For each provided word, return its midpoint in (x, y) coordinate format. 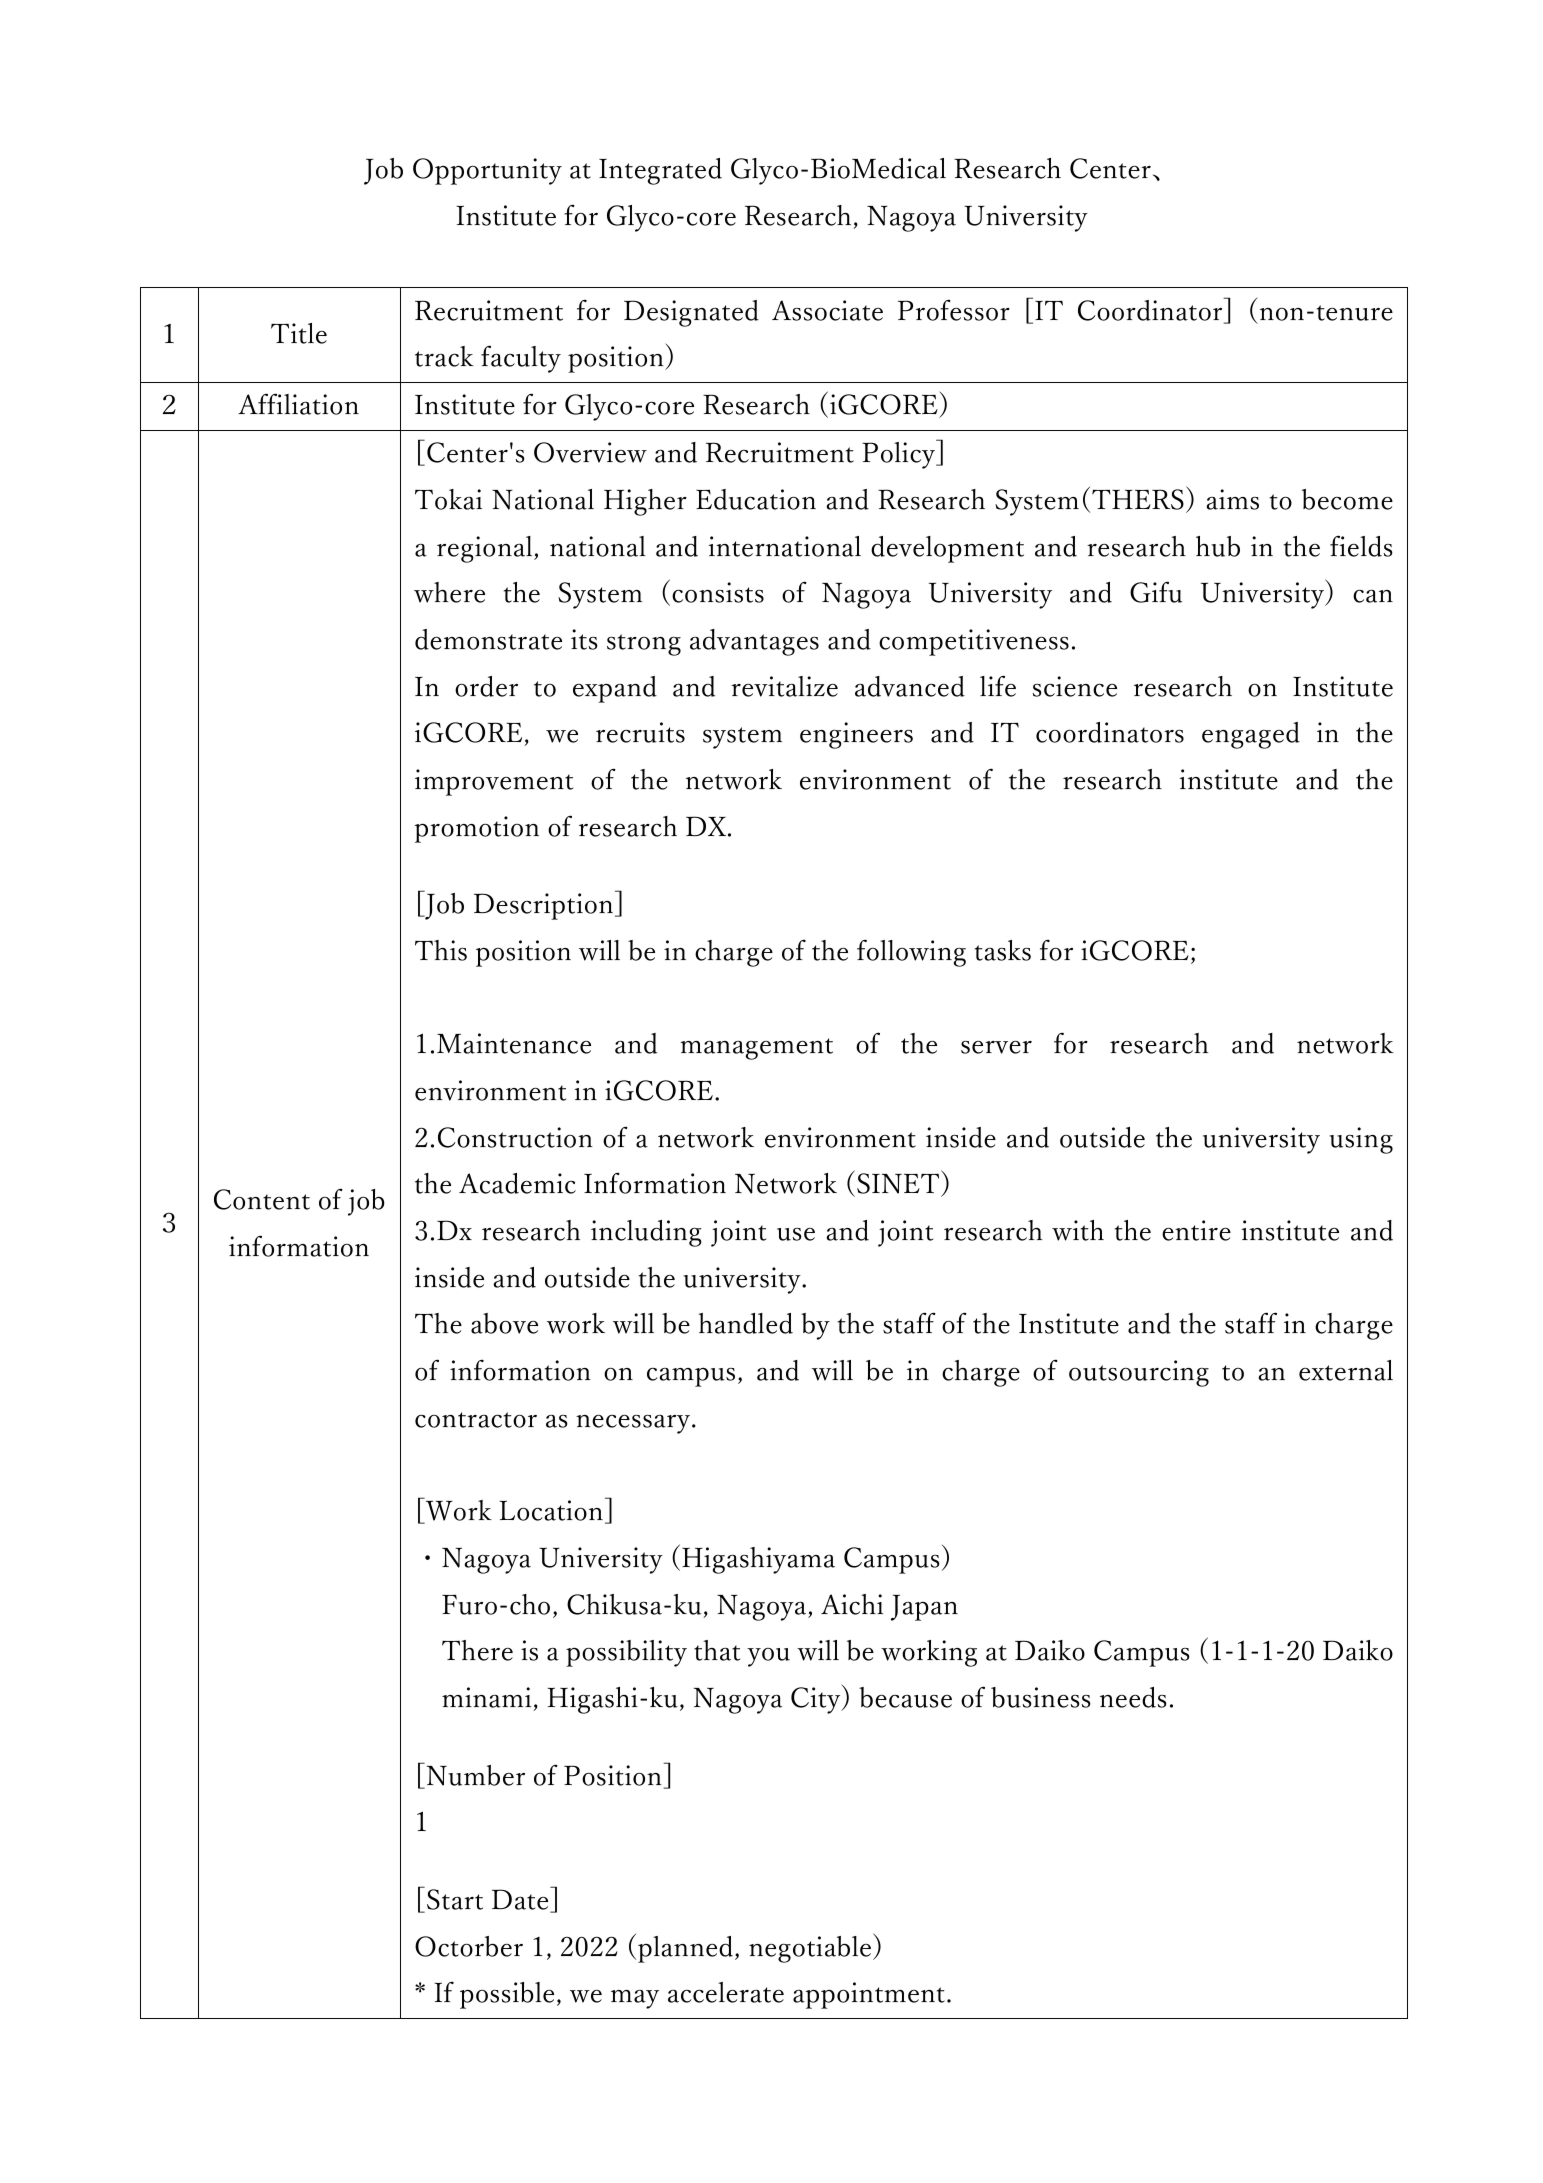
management (756, 1049)
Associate (827, 310)
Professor (954, 310)
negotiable (811, 1948)
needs (1133, 1697)
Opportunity (487, 171)
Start (455, 1899)
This (441, 950)
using (1361, 1140)
